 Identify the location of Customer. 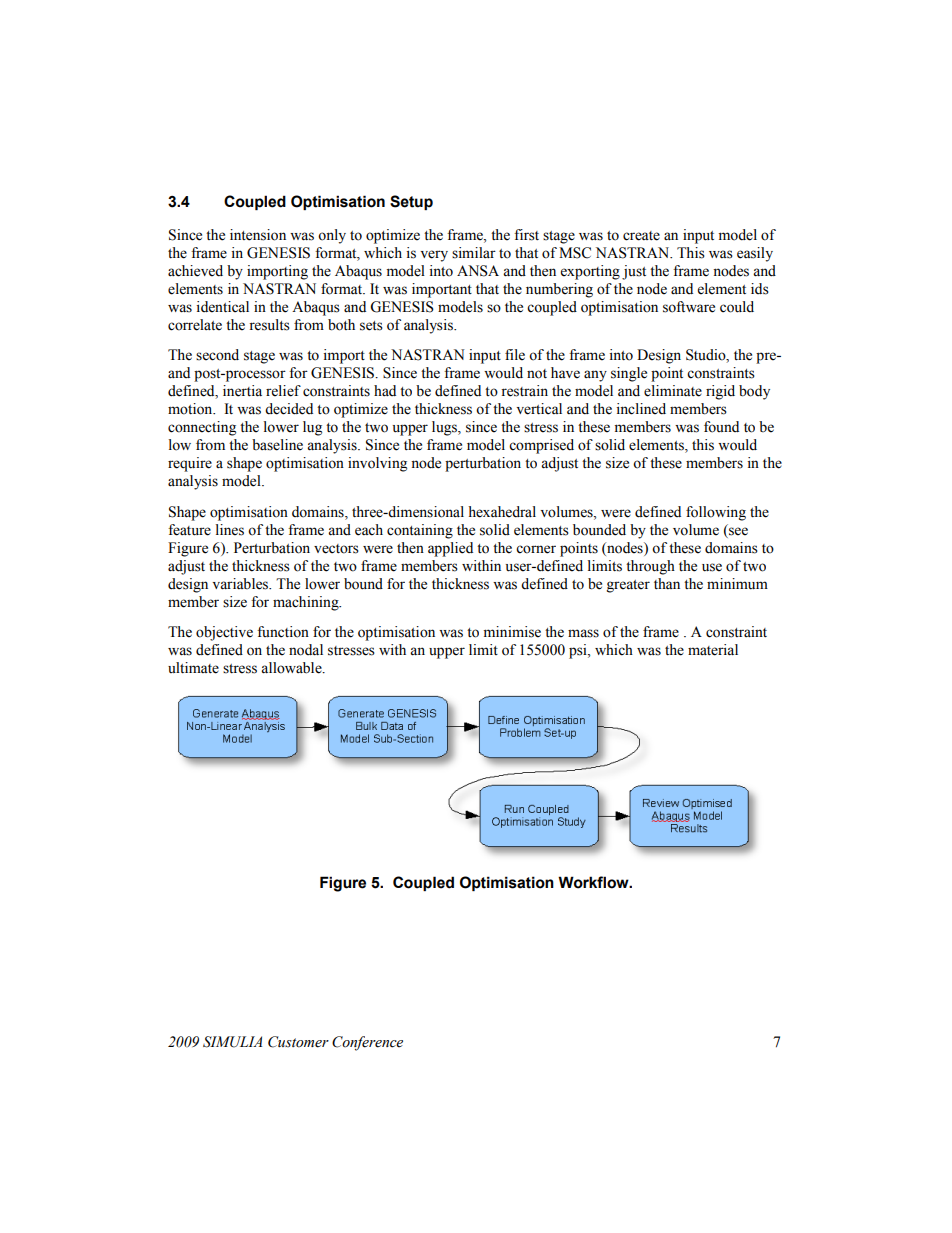
(298, 1042).
